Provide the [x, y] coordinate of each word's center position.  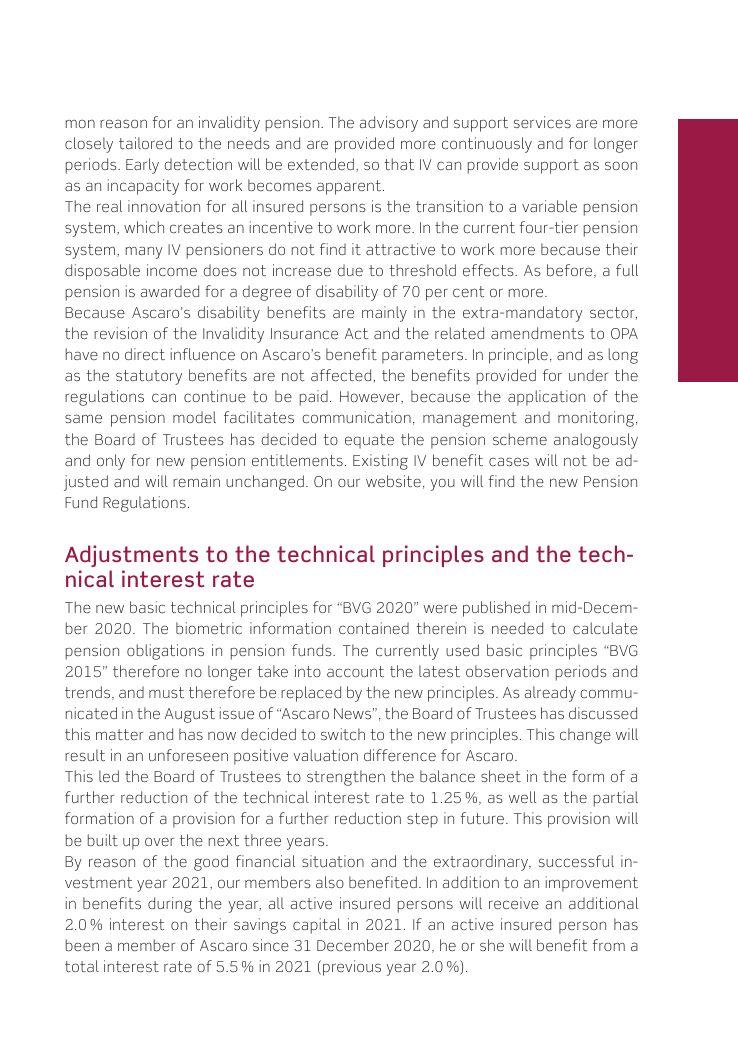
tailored [145, 143]
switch [343, 734]
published [496, 609]
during [170, 905]
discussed [603, 713]
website [393, 481]
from [609, 945]
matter [119, 734]
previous [352, 968]
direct [145, 354]
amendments [537, 333]
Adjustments [131, 556]
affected [341, 375]
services [542, 122]
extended [321, 164]
